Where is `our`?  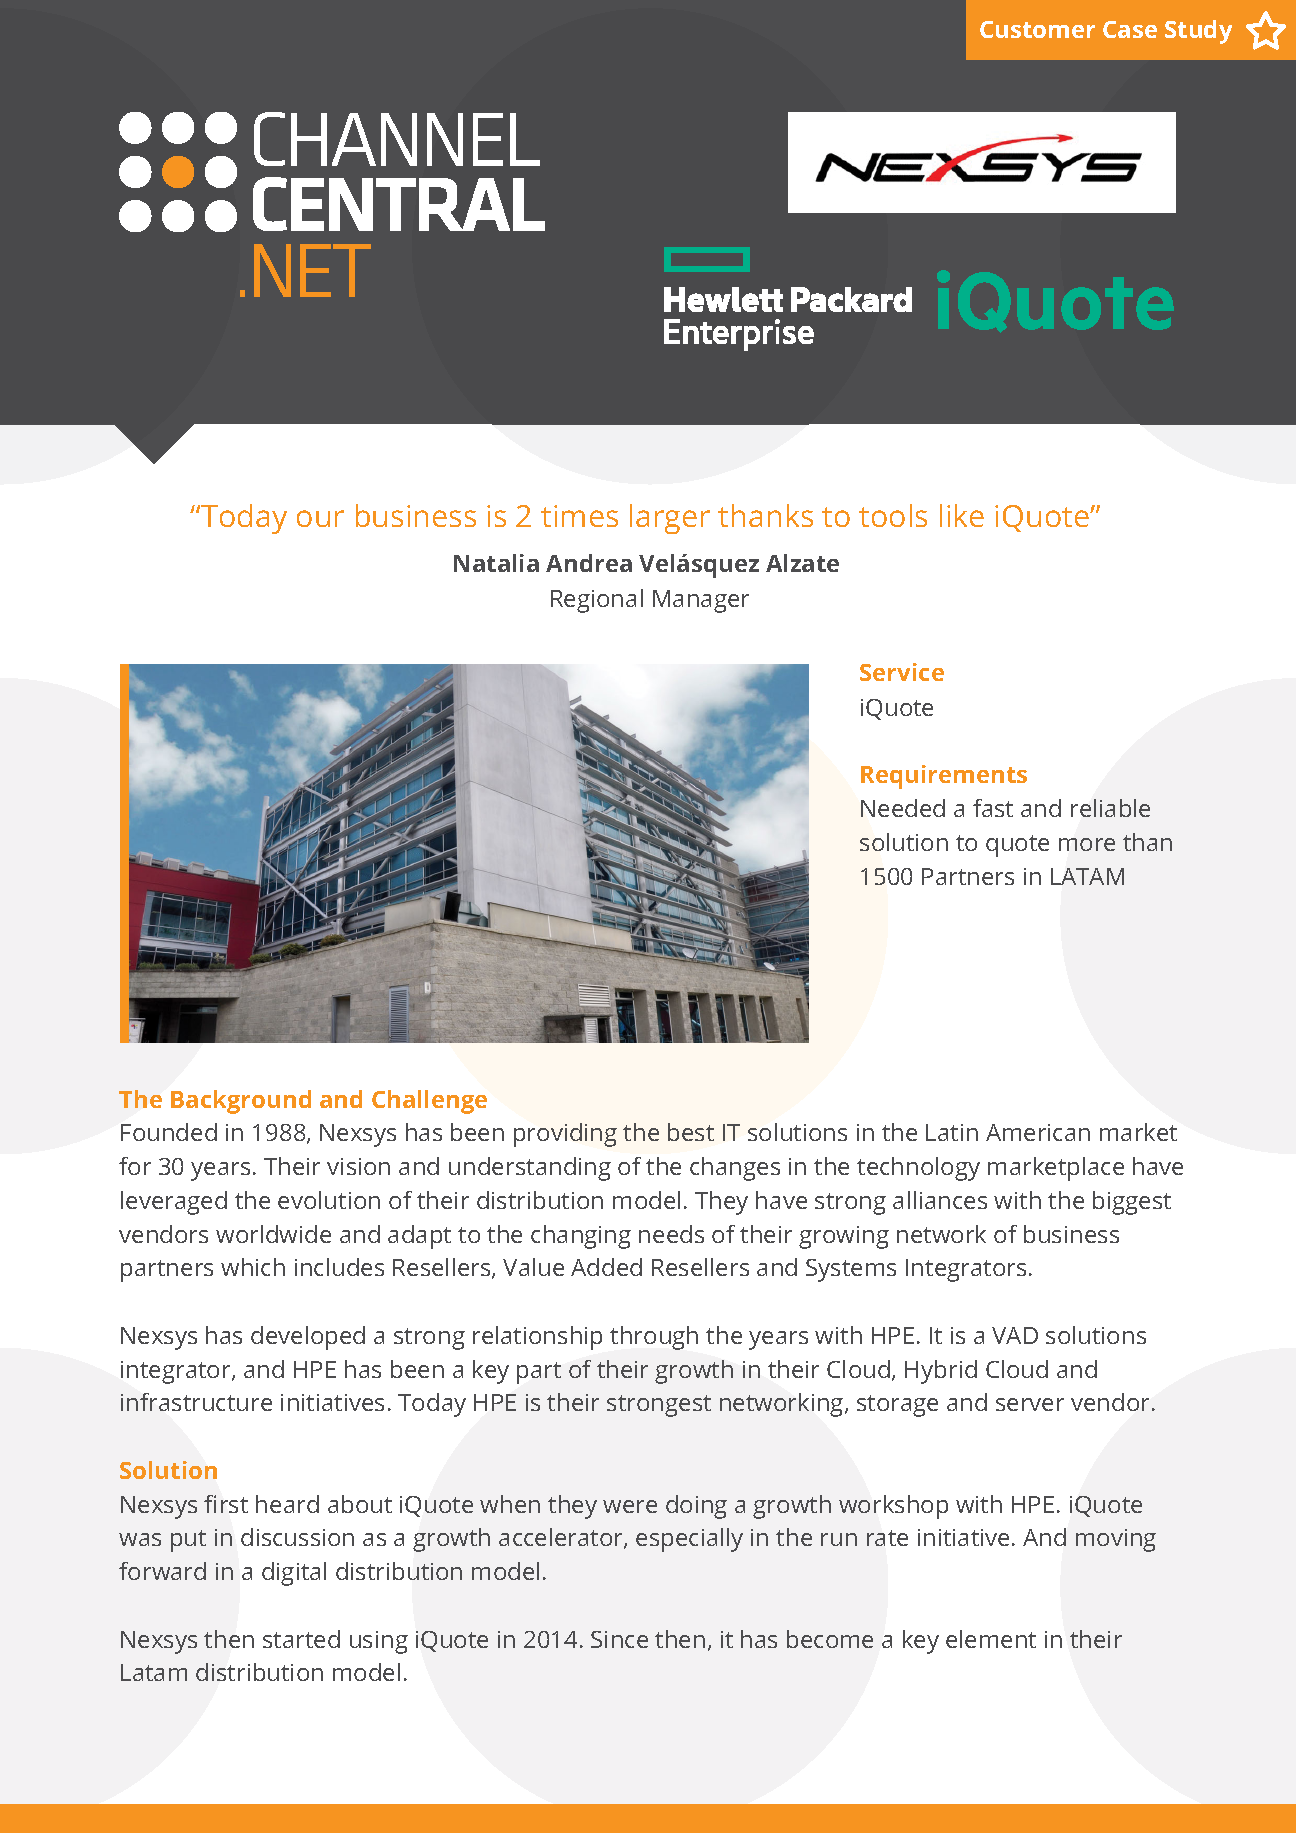
our is located at coordinates (320, 518).
